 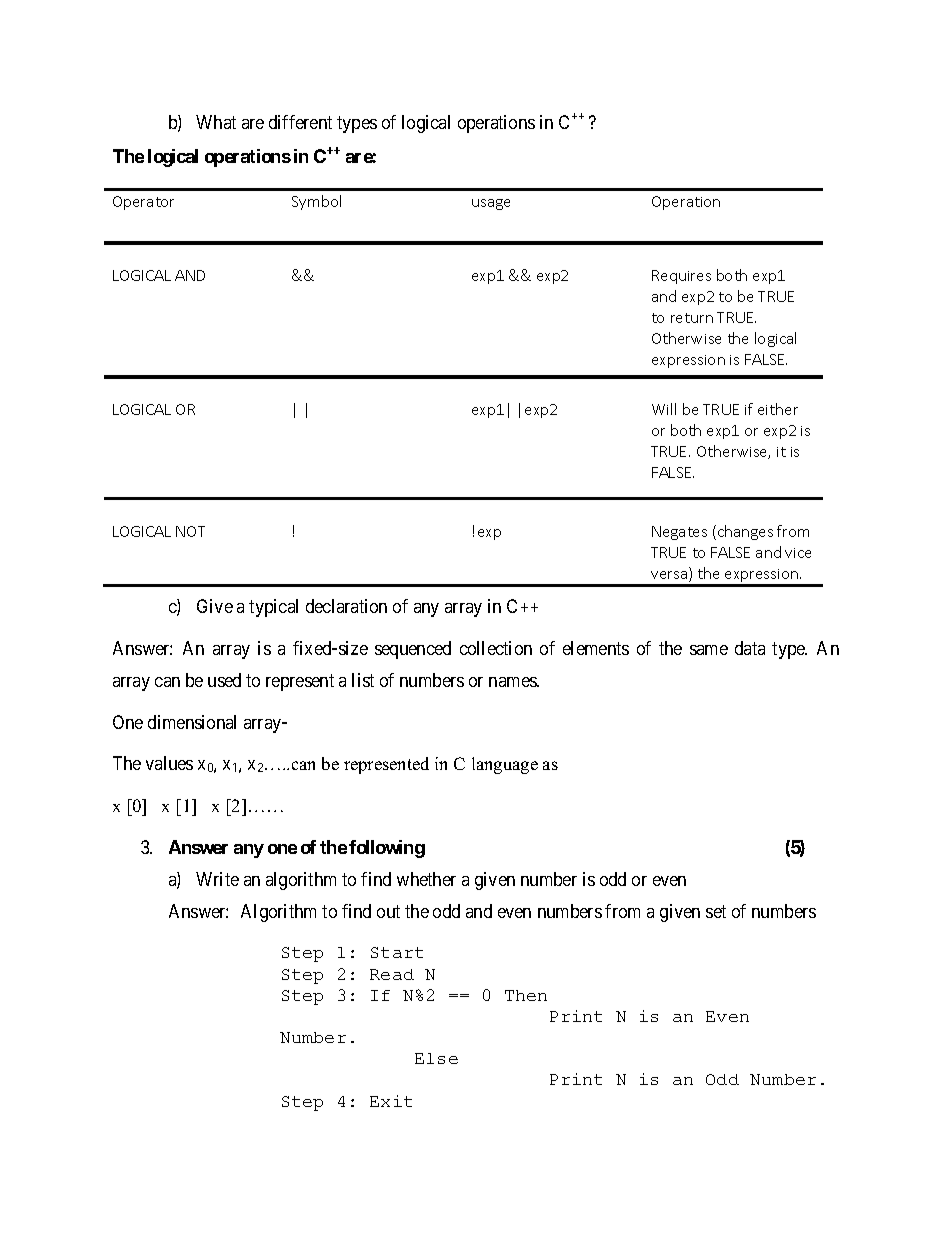 What do you see at coordinates (505, 765) in the page?
I see `language` at bounding box center [505, 765].
